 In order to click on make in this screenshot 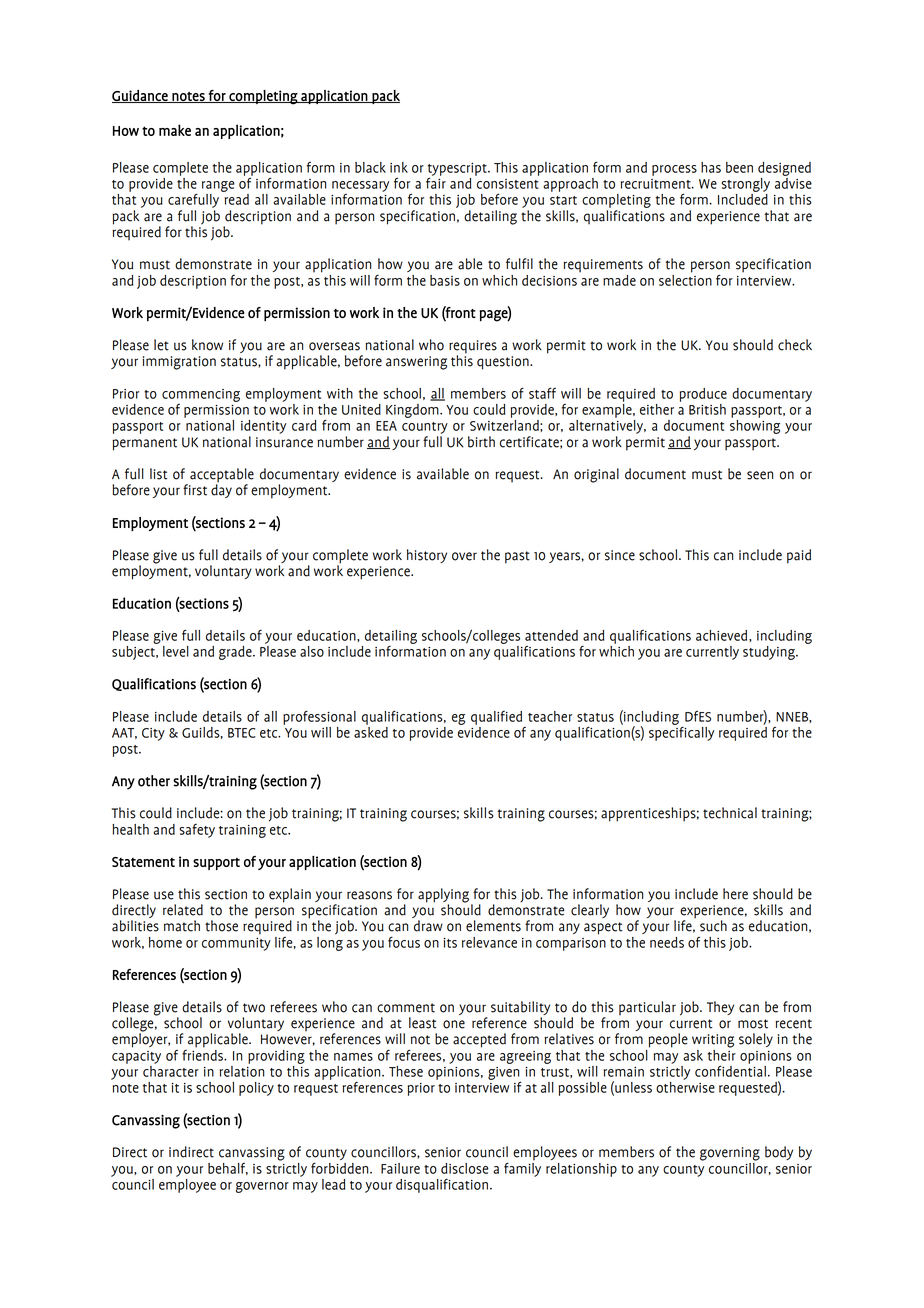, I will do `click(175, 130)`.
